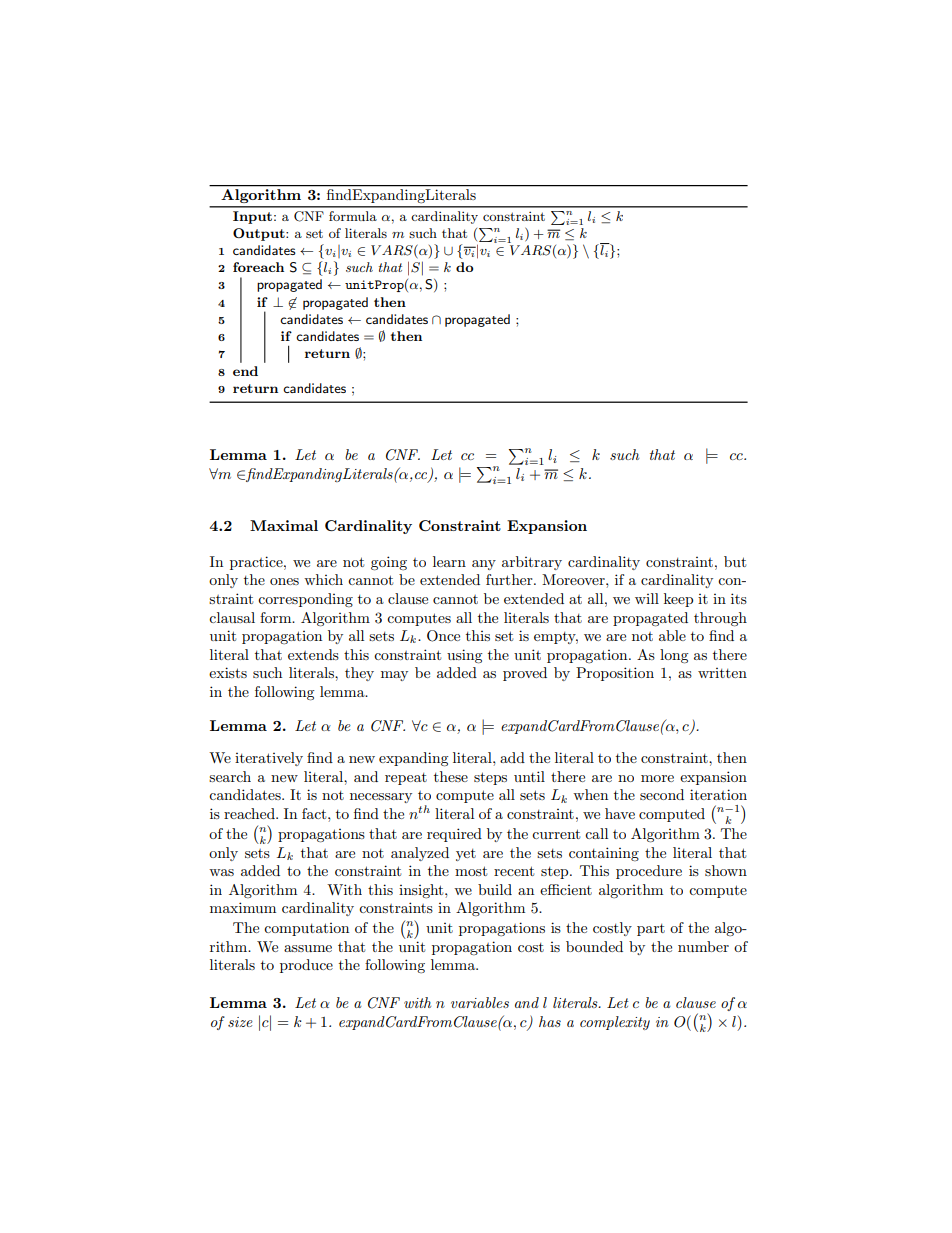 The width and height of the image is (952, 1233). Describe the element at coordinates (662, 794) in the image. I see `second` at that location.
